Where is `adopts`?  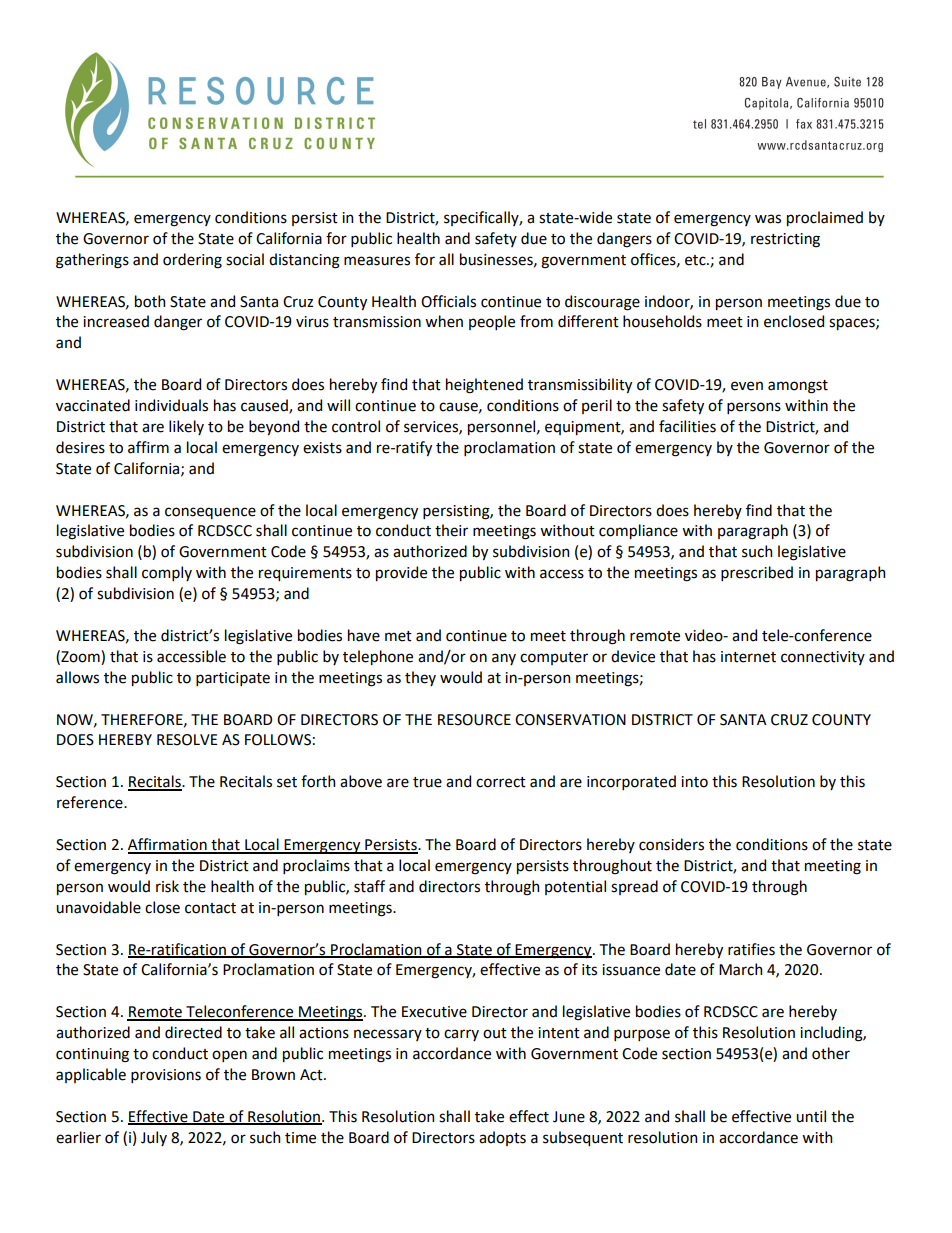
adopts is located at coordinates (502, 1138).
